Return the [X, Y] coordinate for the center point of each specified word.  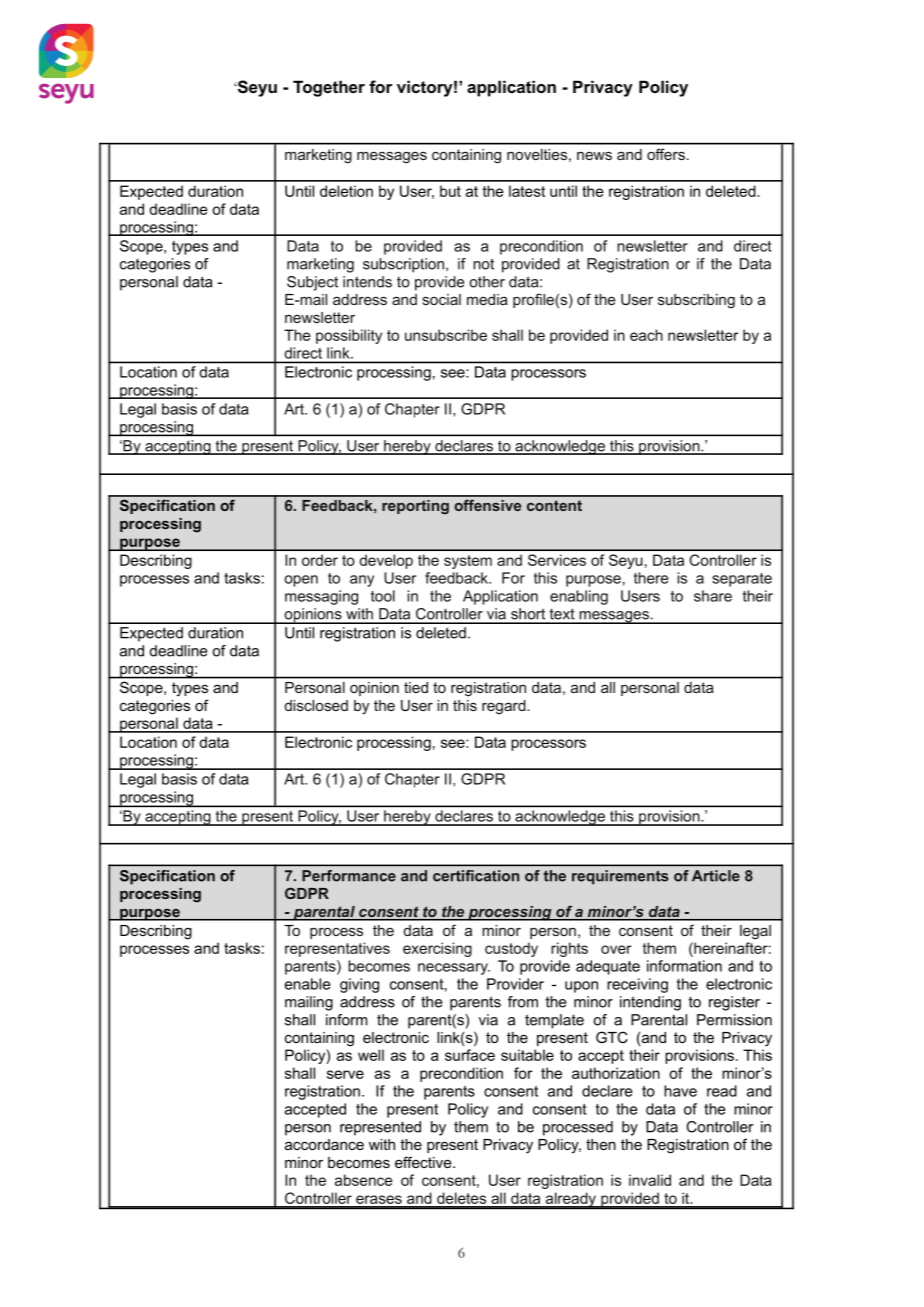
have [680, 1091]
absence [364, 1180]
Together [329, 88]
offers [666, 154]
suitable [527, 1055]
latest [527, 191]
